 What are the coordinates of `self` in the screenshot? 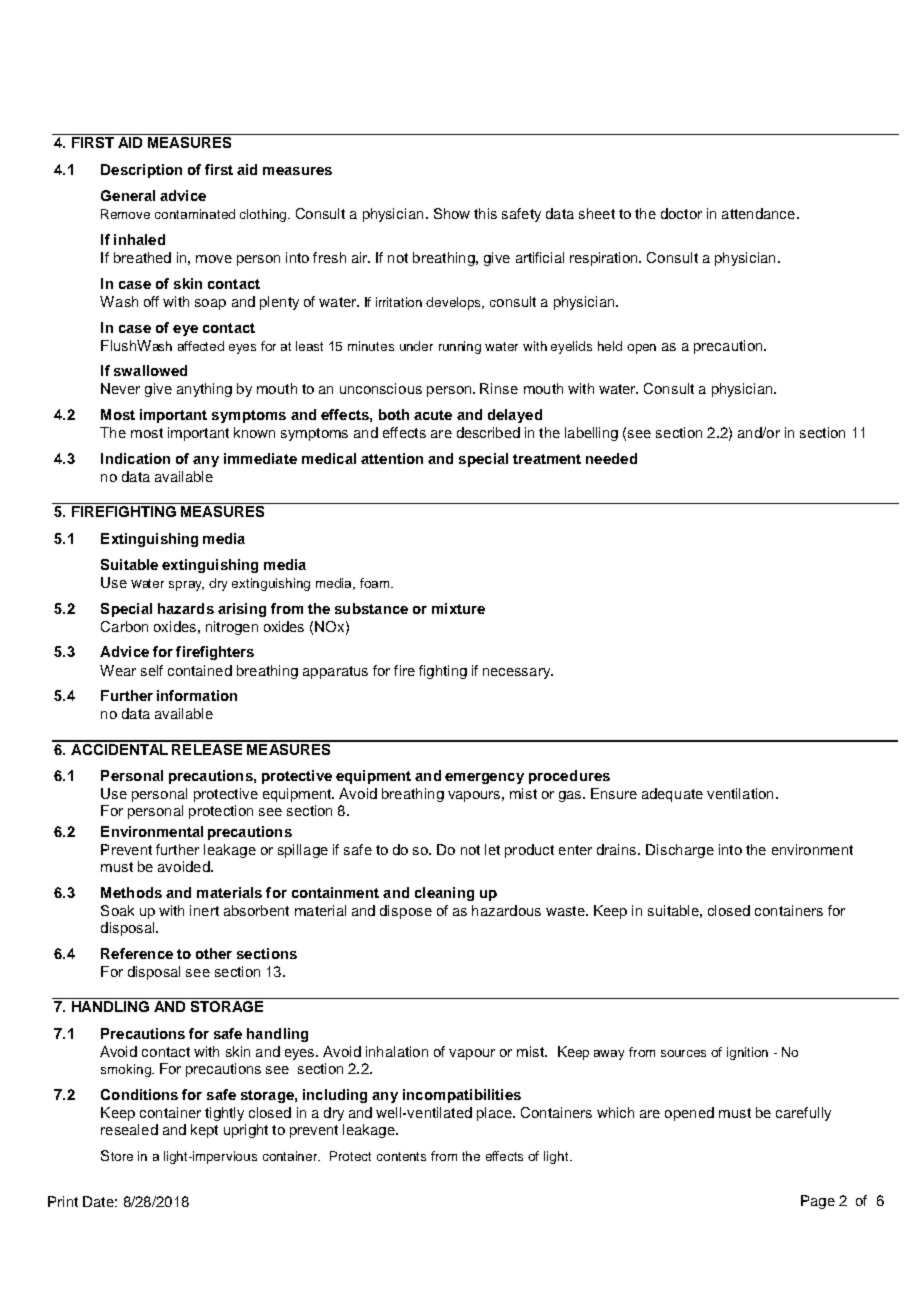 It's located at (152, 670).
